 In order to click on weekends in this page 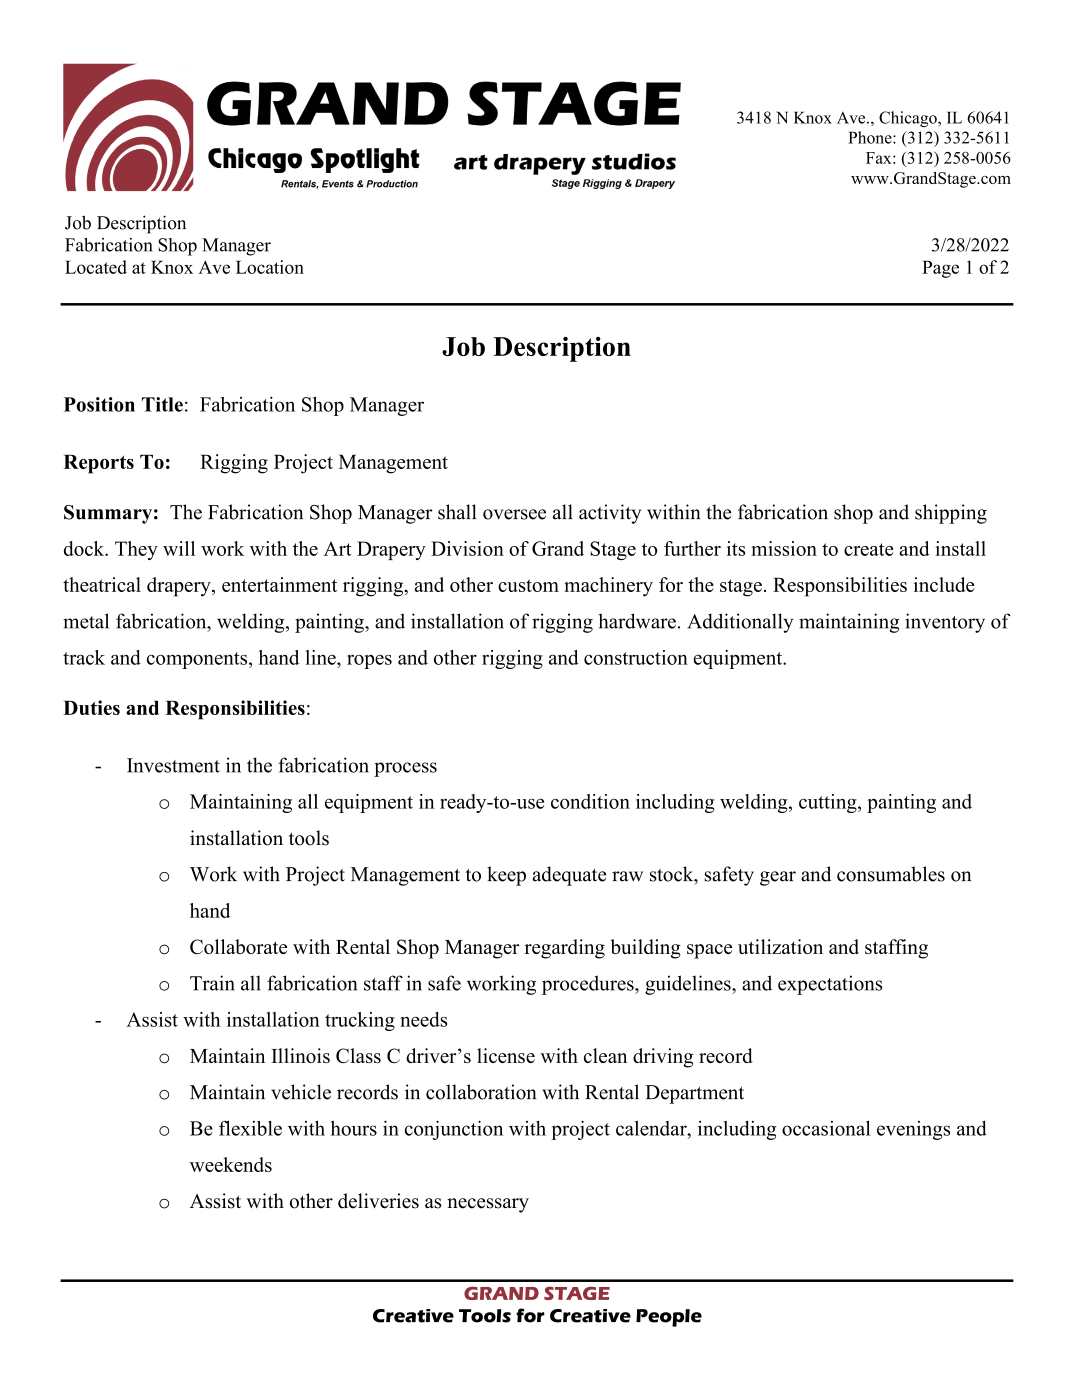, I will do `click(231, 1164)`.
